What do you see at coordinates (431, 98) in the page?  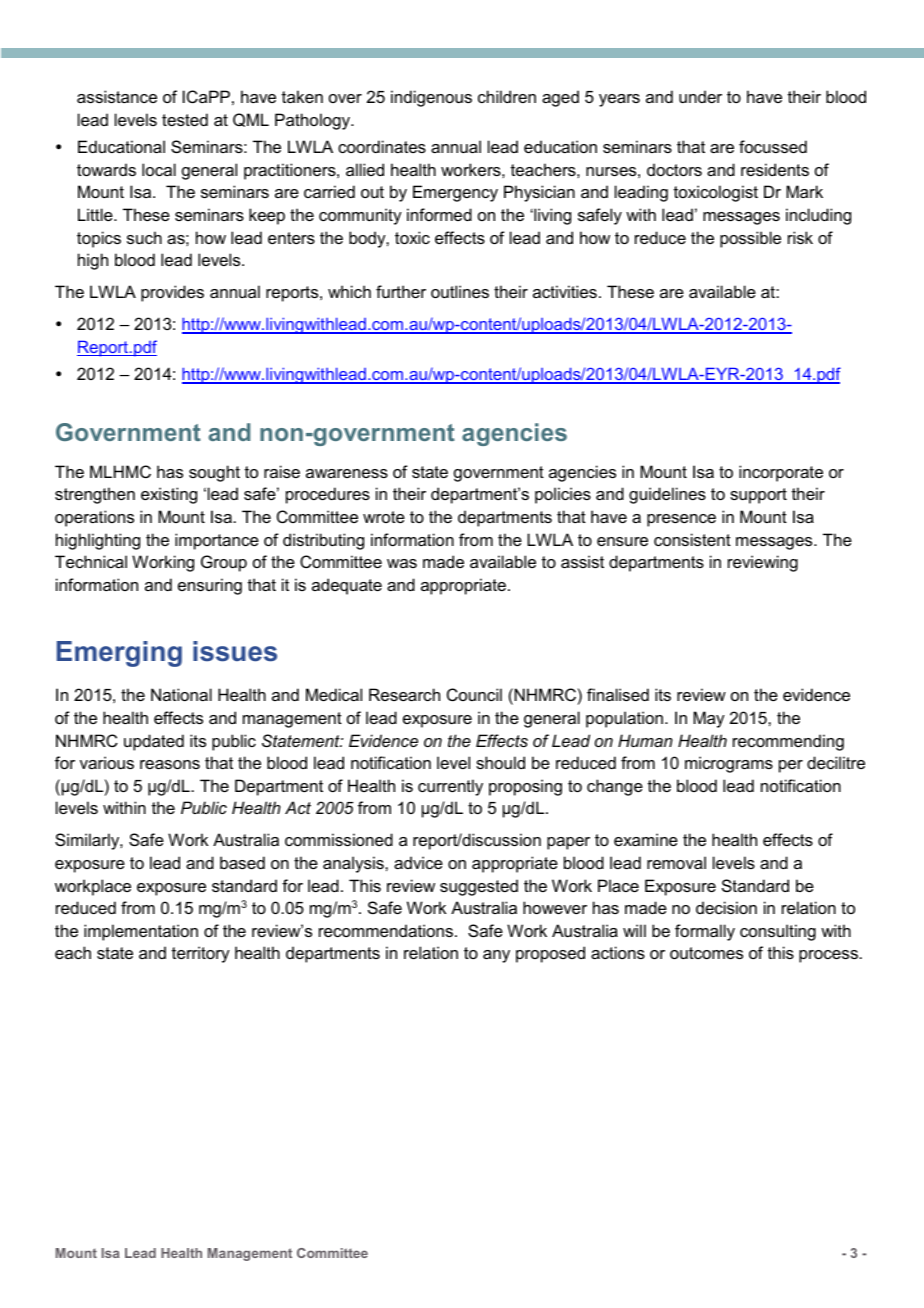 I see `indigenous` at bounding box center [431, 98].
